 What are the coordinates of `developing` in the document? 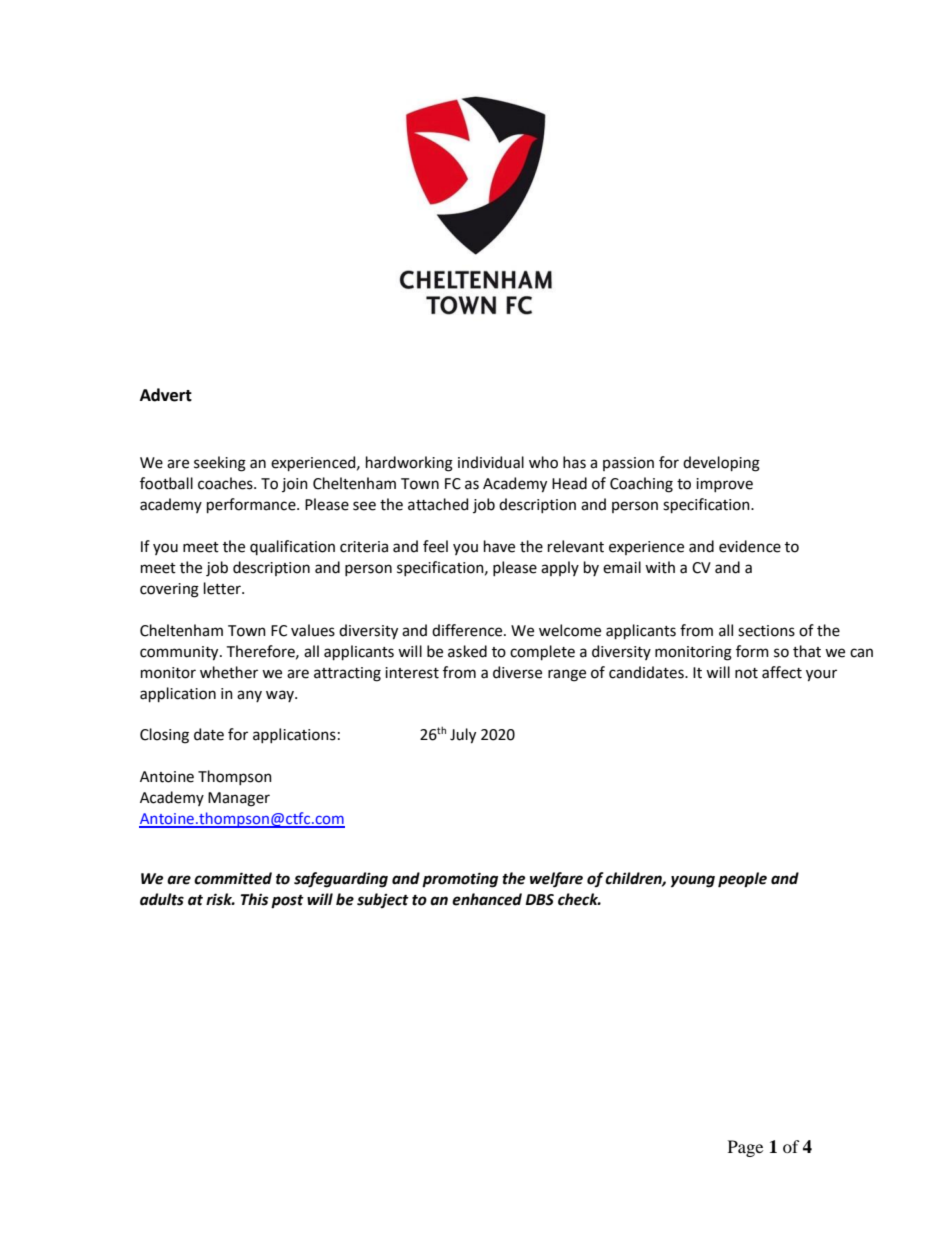 It's located at (721, 464).
